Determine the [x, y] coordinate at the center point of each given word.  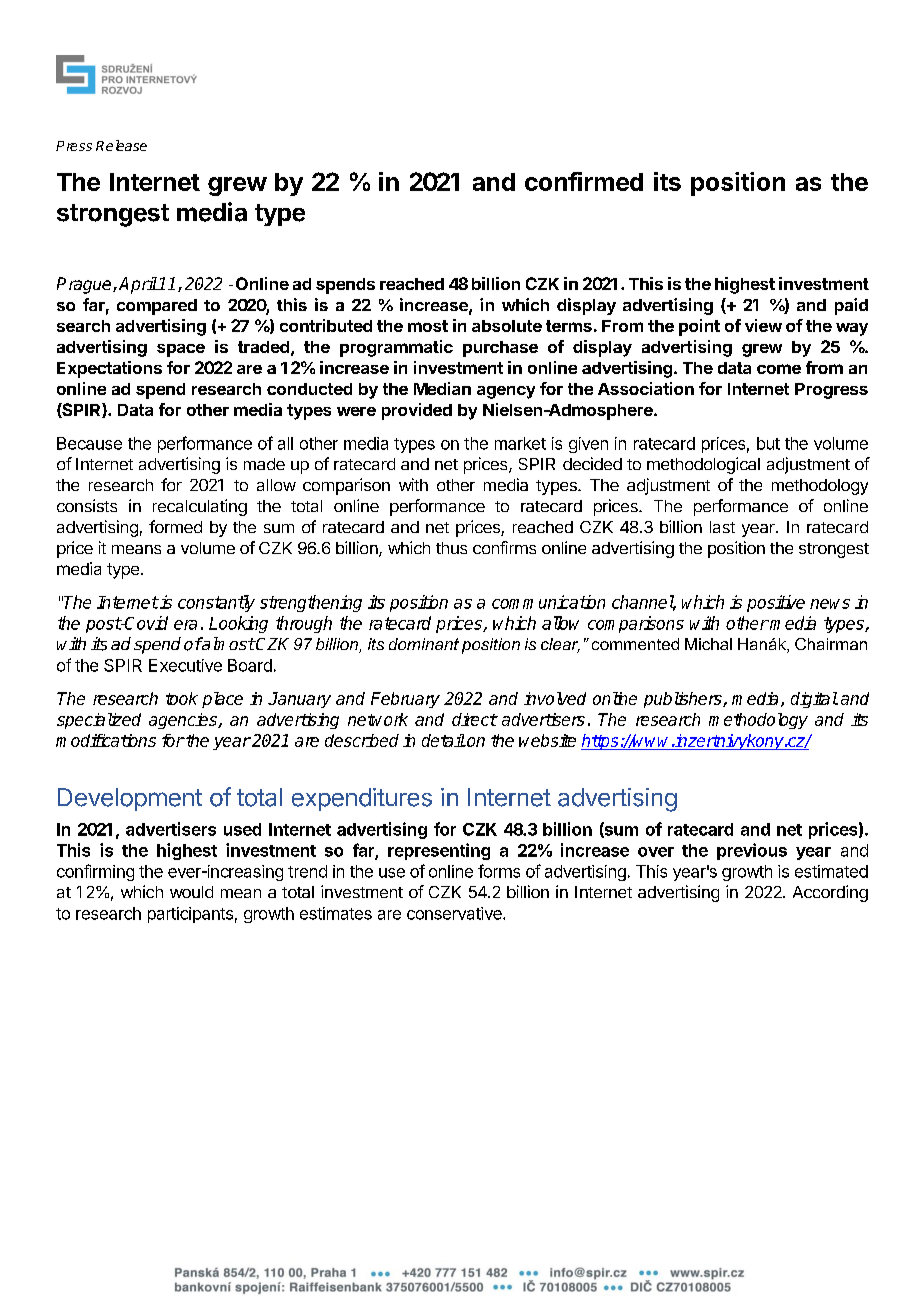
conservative [455, 913]
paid [851, 306]
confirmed [584, 181]
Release [121, 145]
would [191, 892]
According [830, 893]
